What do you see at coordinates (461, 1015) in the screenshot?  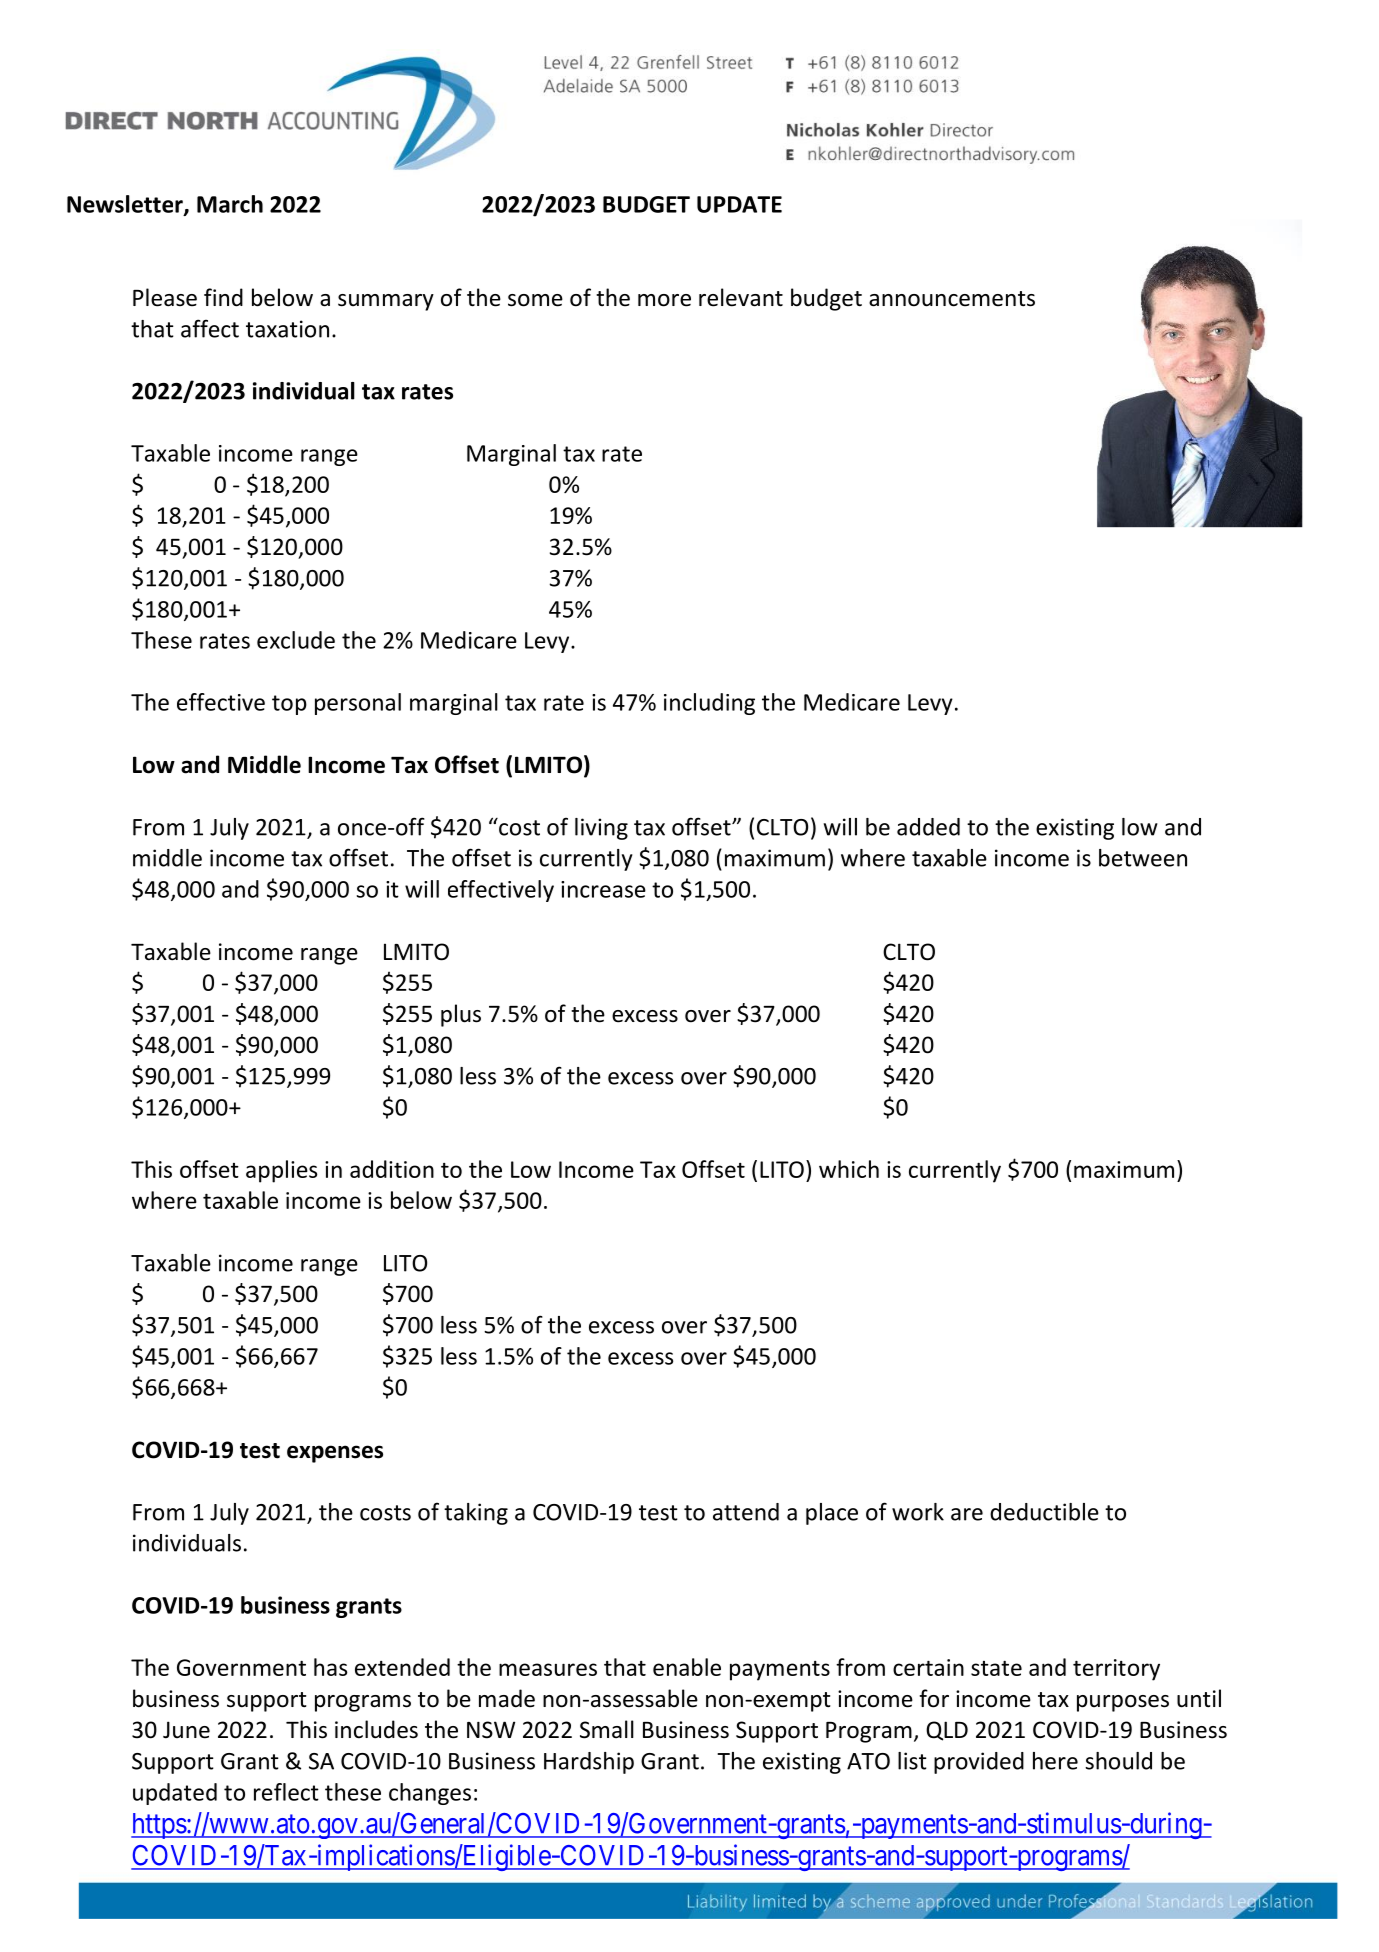 I see `plus` at bounding box center [461, 1015].
